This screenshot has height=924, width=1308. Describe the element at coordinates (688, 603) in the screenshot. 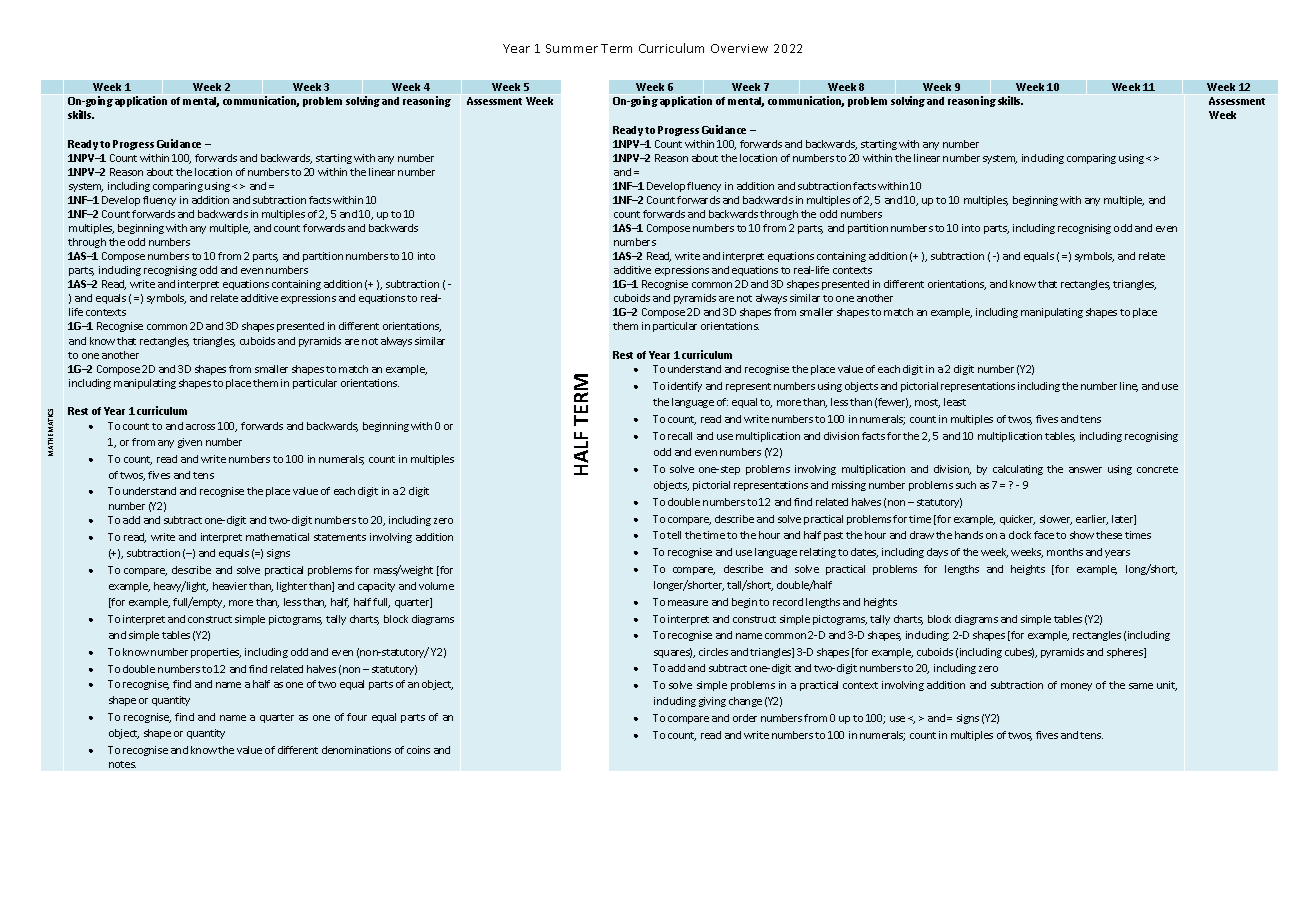

I see `measure` at that location.
